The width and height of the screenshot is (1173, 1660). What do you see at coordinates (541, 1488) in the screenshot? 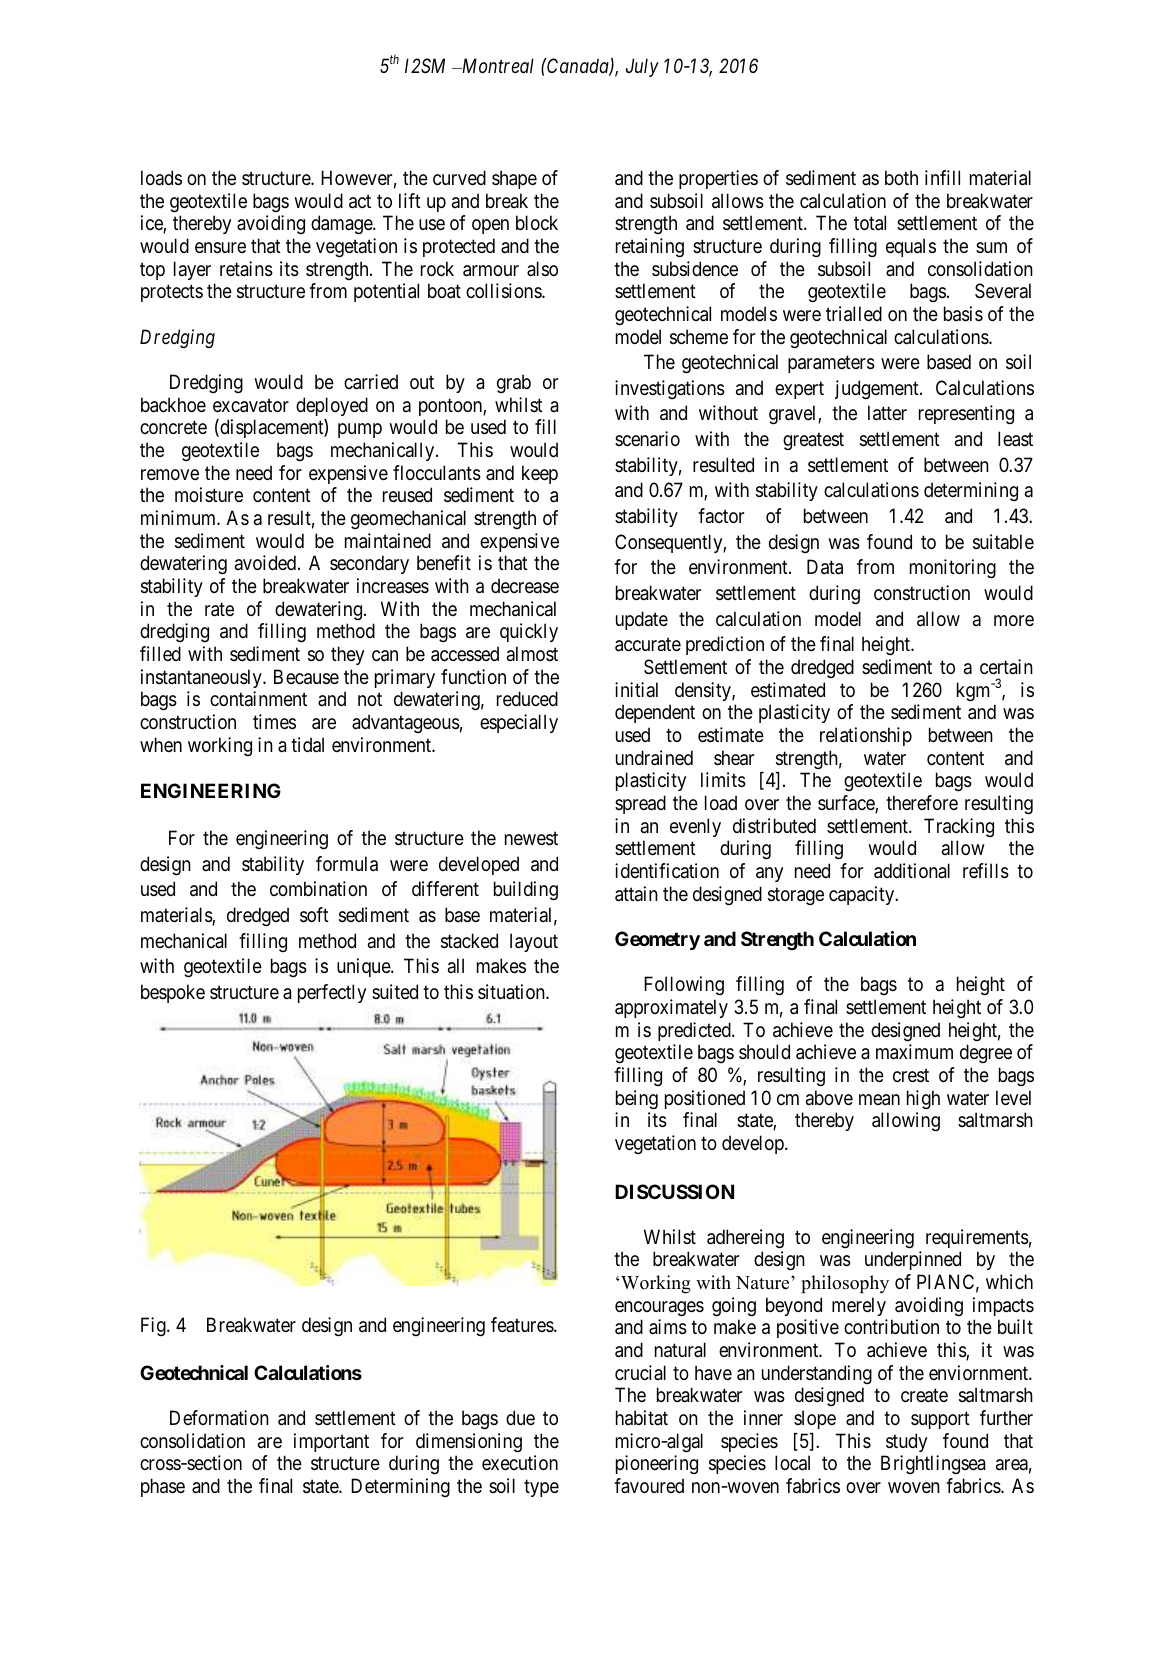
I see `type` at bounding box center [541, 1488].
